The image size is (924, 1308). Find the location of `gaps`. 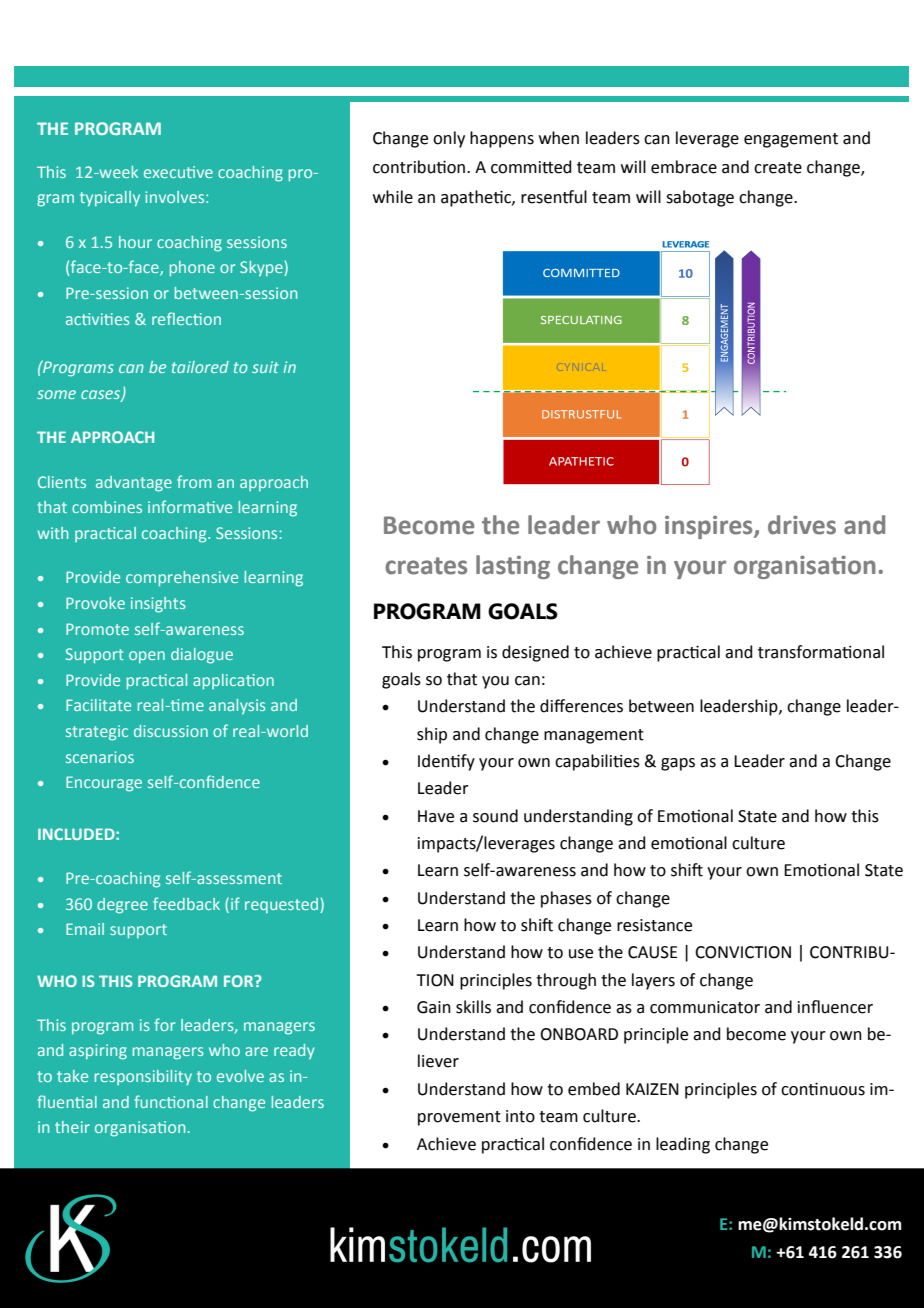

gaps is located at coordinates (678, 764).
